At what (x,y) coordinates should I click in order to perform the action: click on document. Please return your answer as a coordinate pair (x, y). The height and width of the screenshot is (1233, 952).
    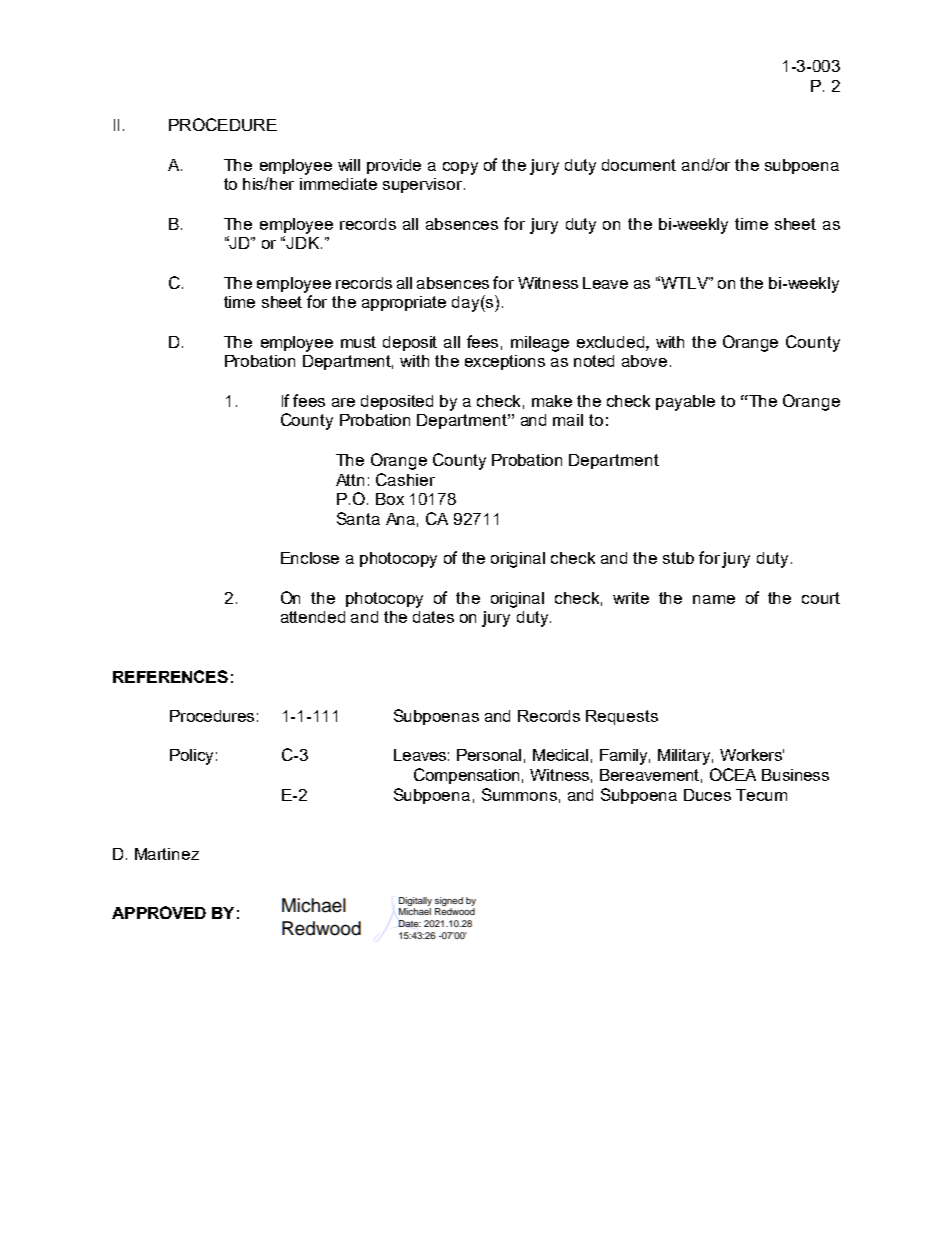
    Looking at the image, I should click on (639, 165).
